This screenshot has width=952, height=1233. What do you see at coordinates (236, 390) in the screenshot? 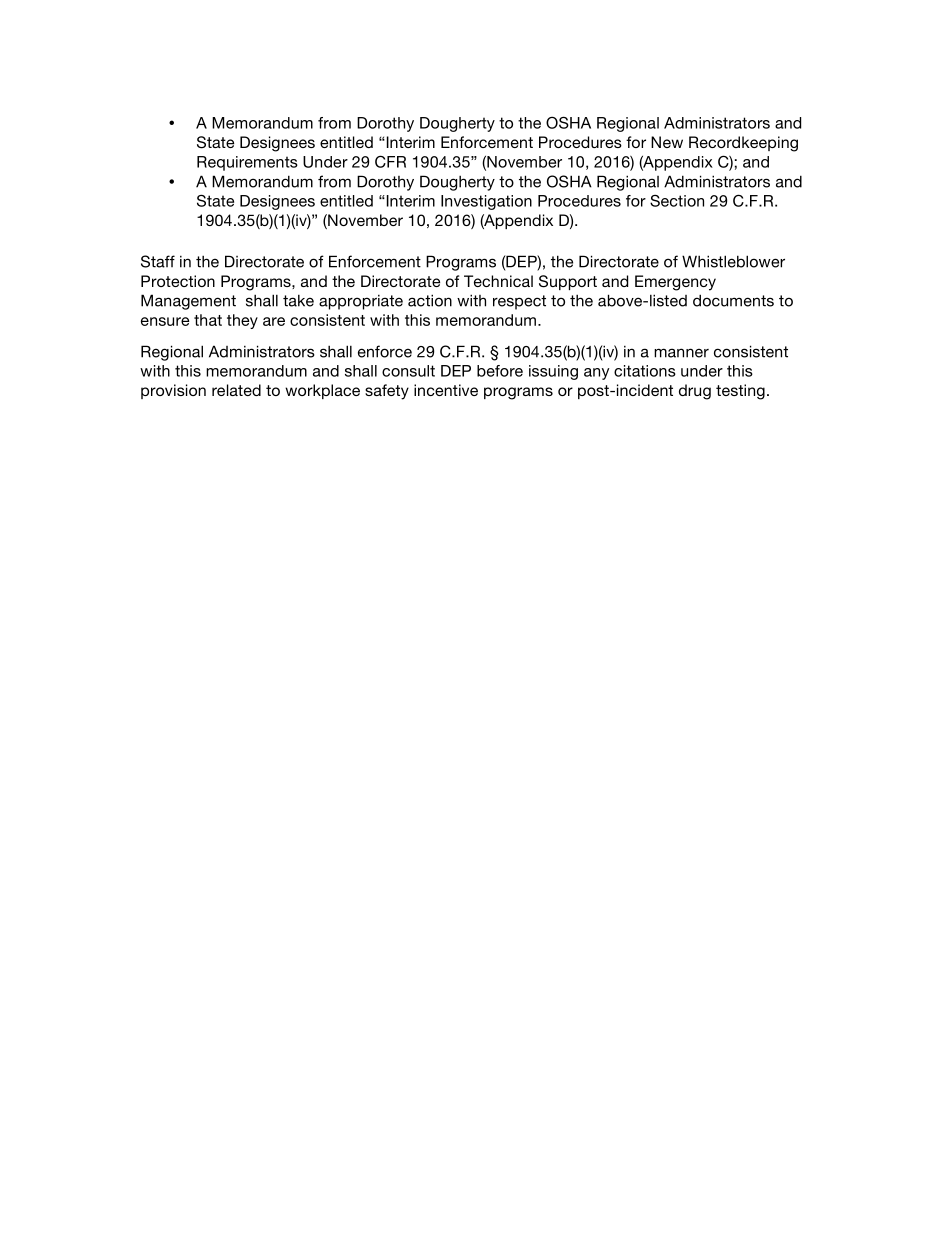
I see `related` at bounding box center [236, 390].
